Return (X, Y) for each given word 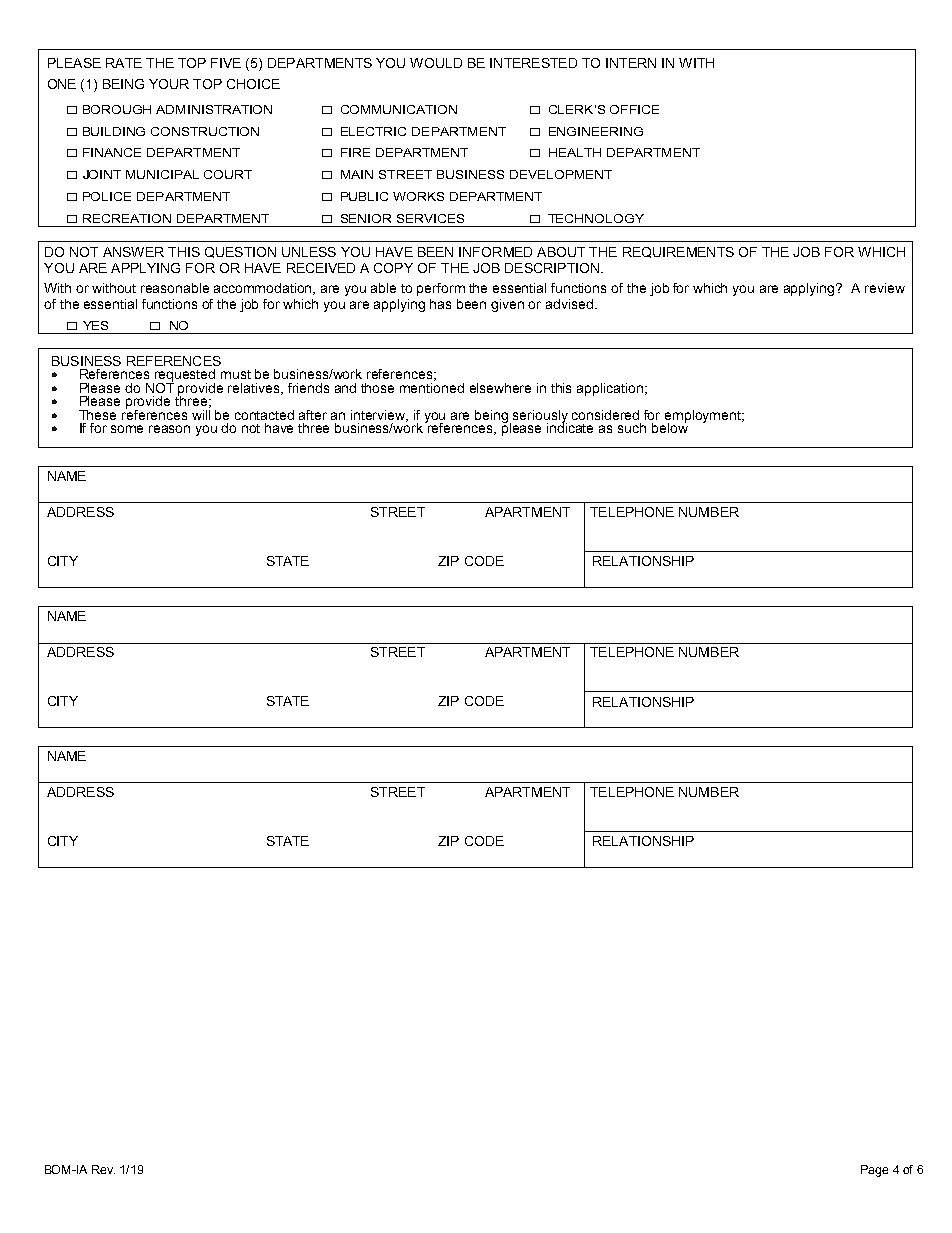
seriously (540, 417)
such (632, 428)
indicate (570, 427)
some (127, 429)
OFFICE (634, 109)
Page (874, 1171)
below (670, 427)
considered (605, 415)
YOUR (169, 84)
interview (379, 416)
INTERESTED (533, 63)
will (201, 413)
